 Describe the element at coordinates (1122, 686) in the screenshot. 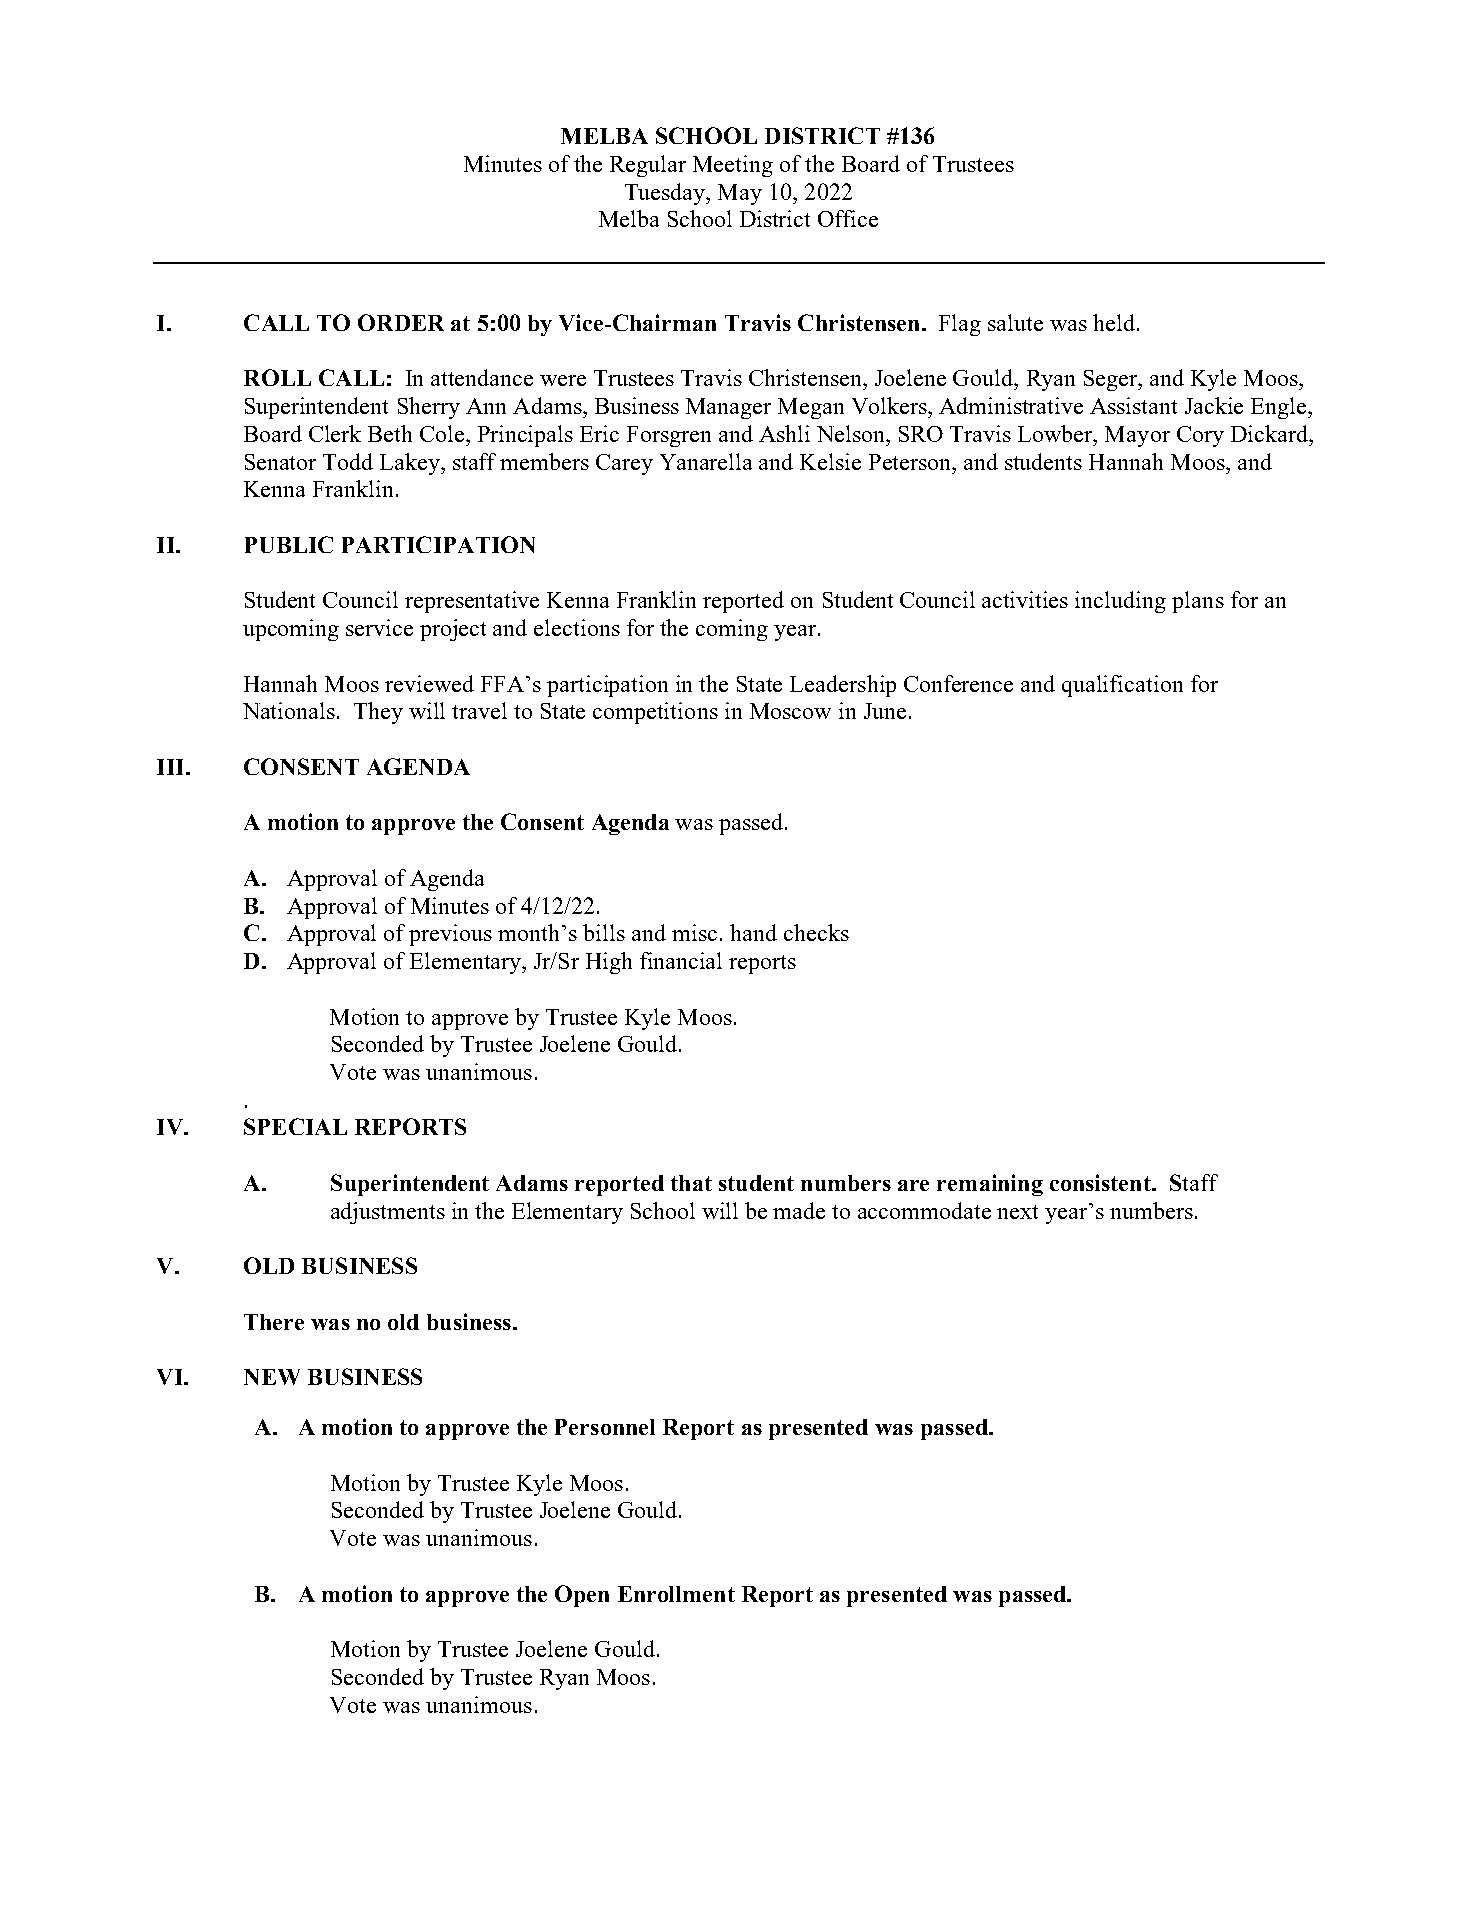

I see `qualification` at that location.
